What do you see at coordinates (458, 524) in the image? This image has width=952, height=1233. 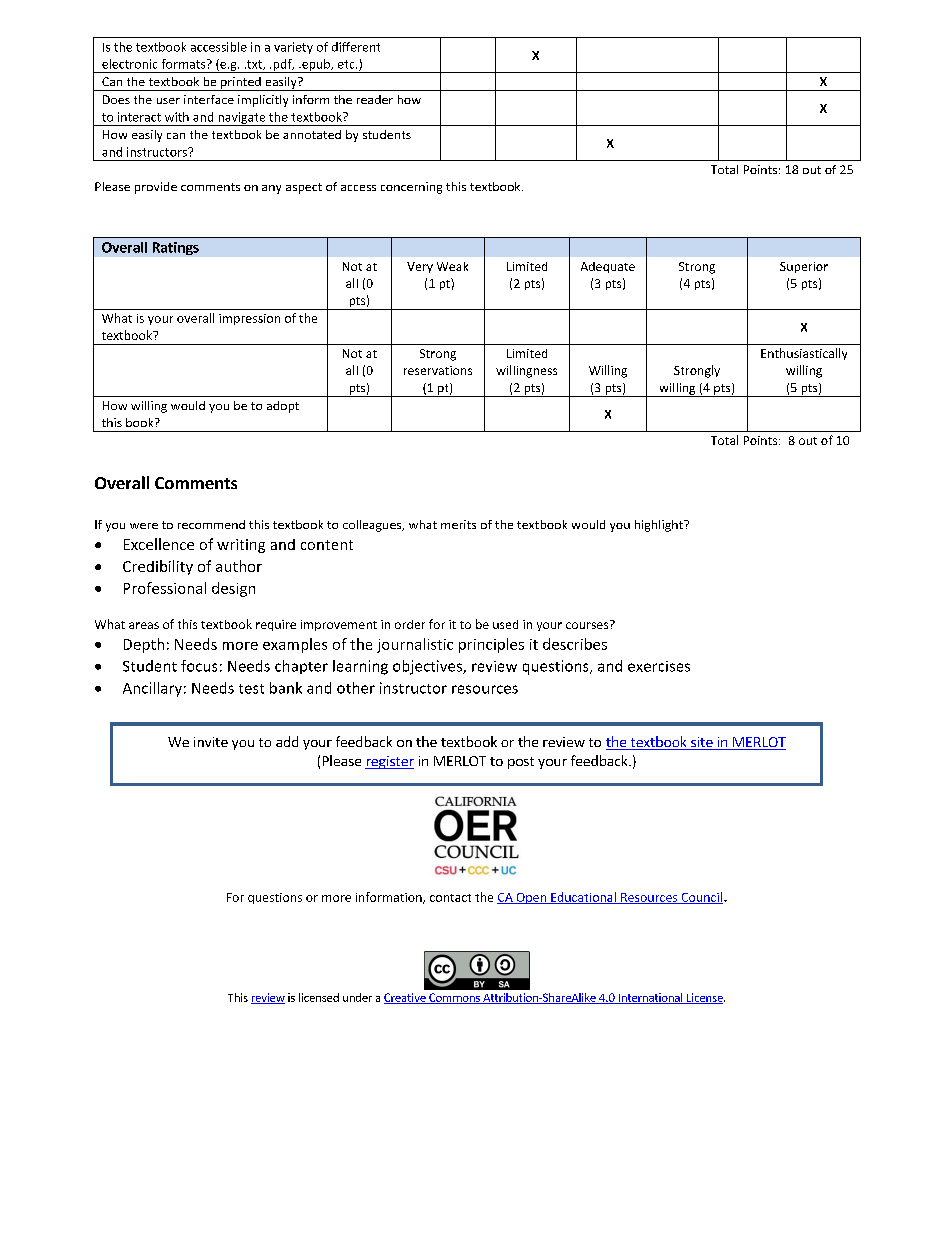 I see `merits` at bounding box center [458, 524].
